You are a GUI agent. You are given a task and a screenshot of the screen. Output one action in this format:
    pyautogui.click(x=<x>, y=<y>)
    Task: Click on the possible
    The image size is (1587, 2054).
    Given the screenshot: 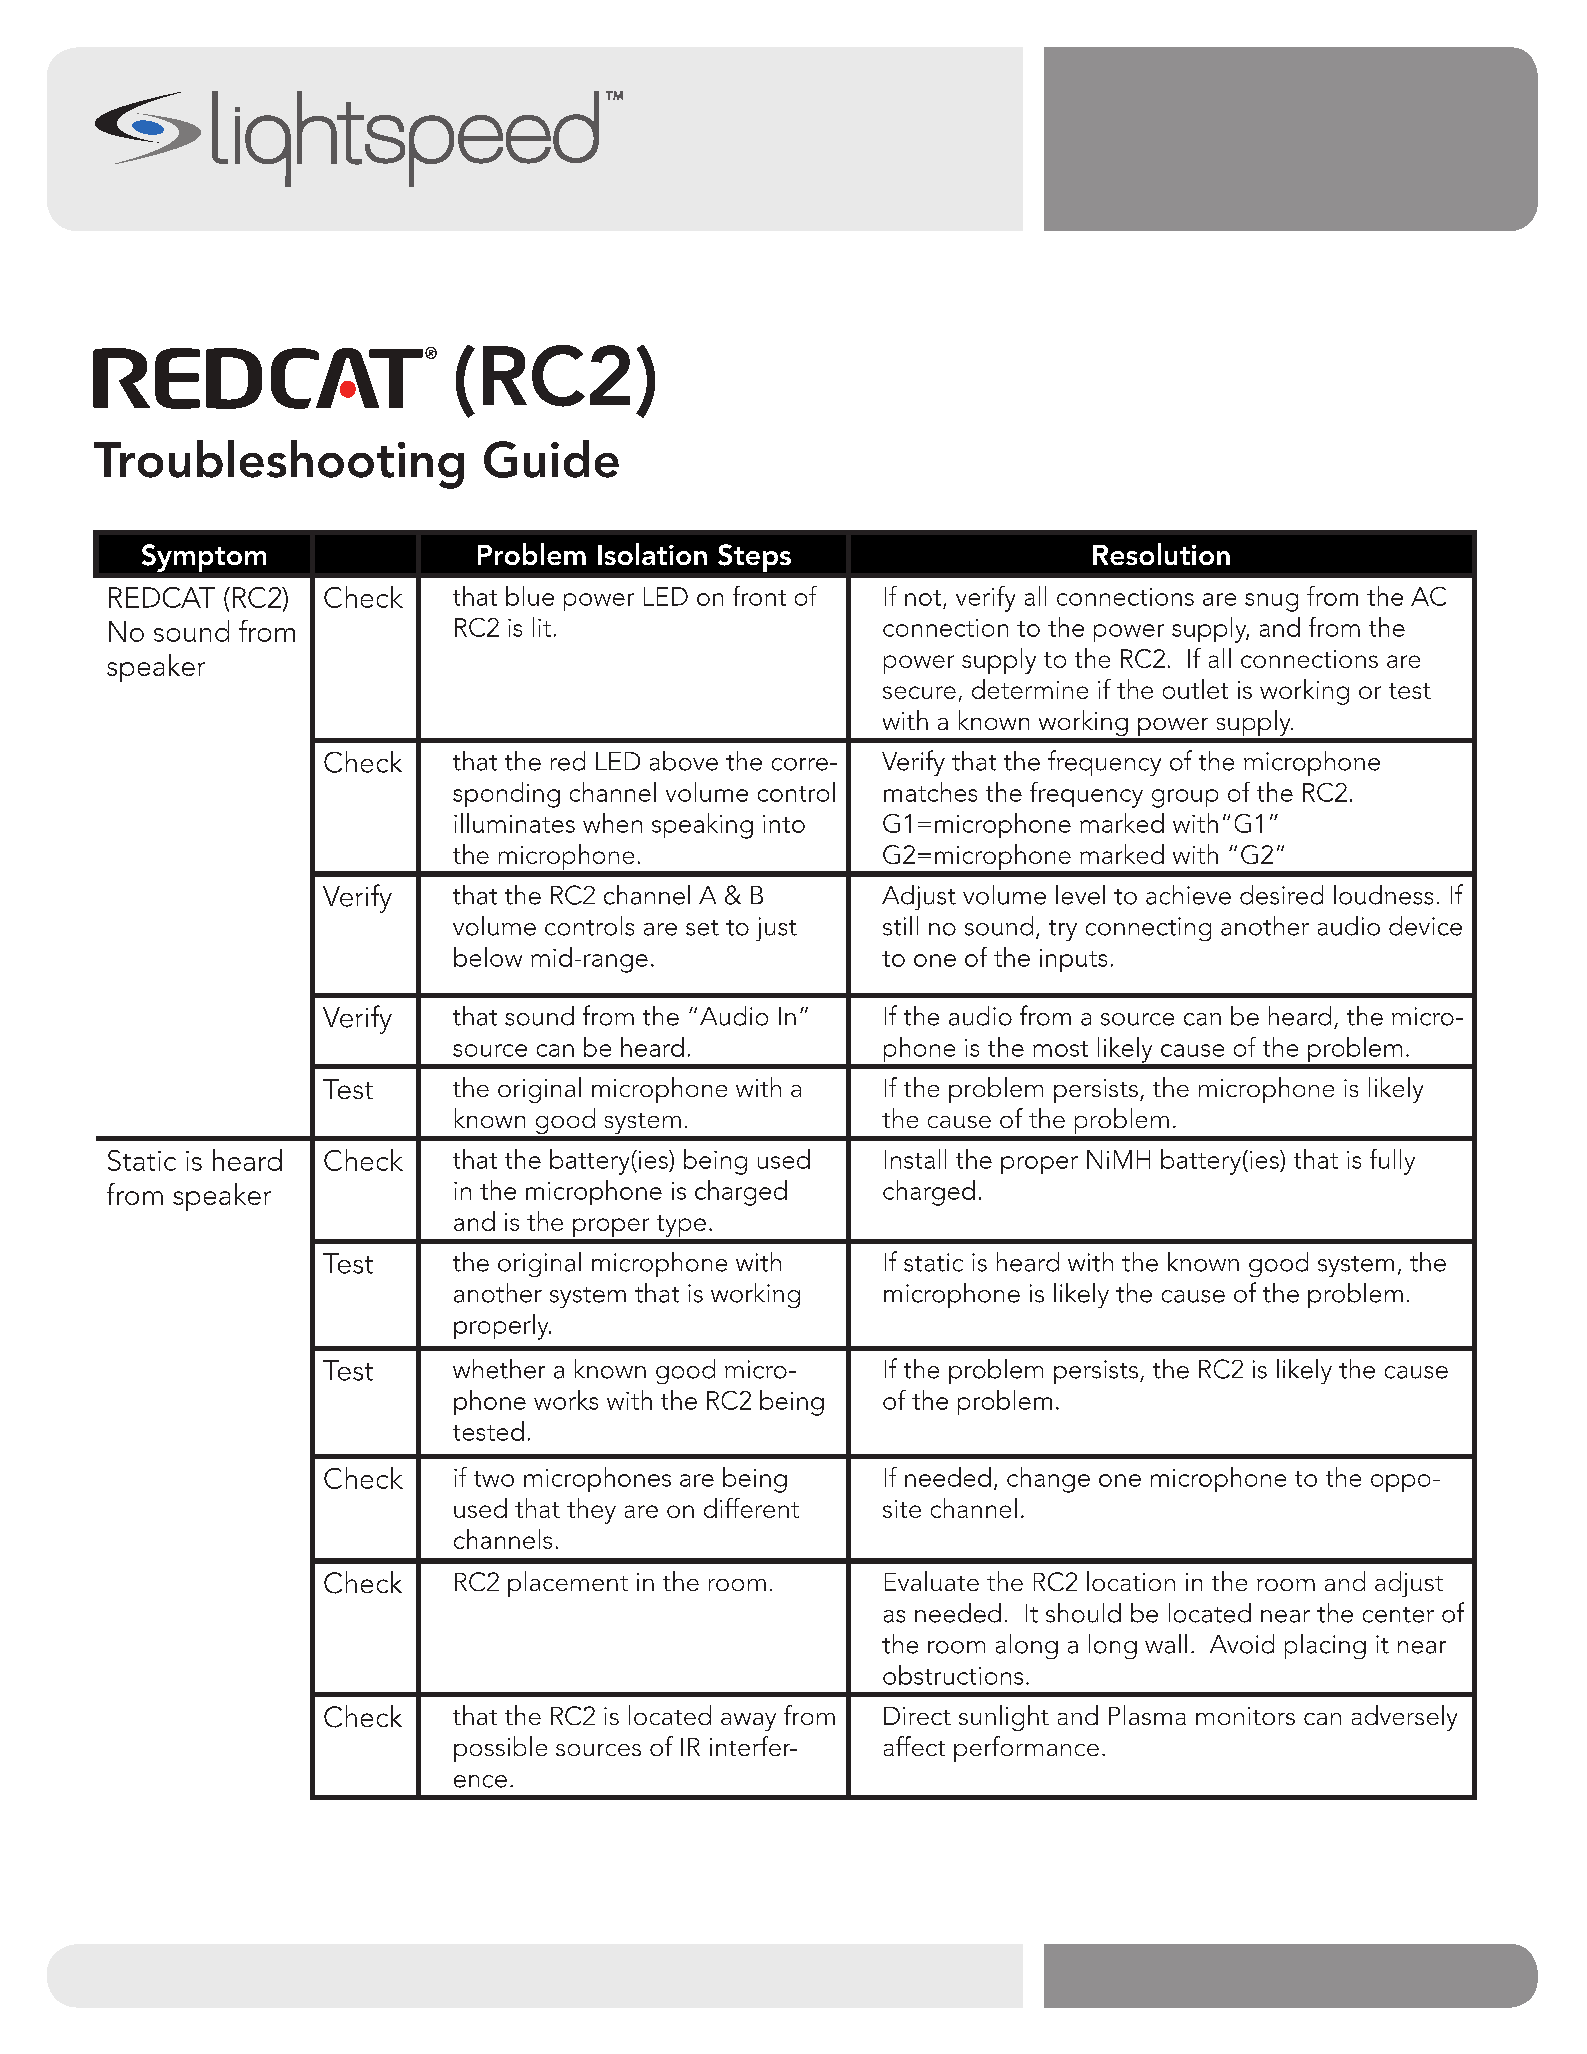 What is the action you would take?
    pyautogui.click(x=500, y=1749)
